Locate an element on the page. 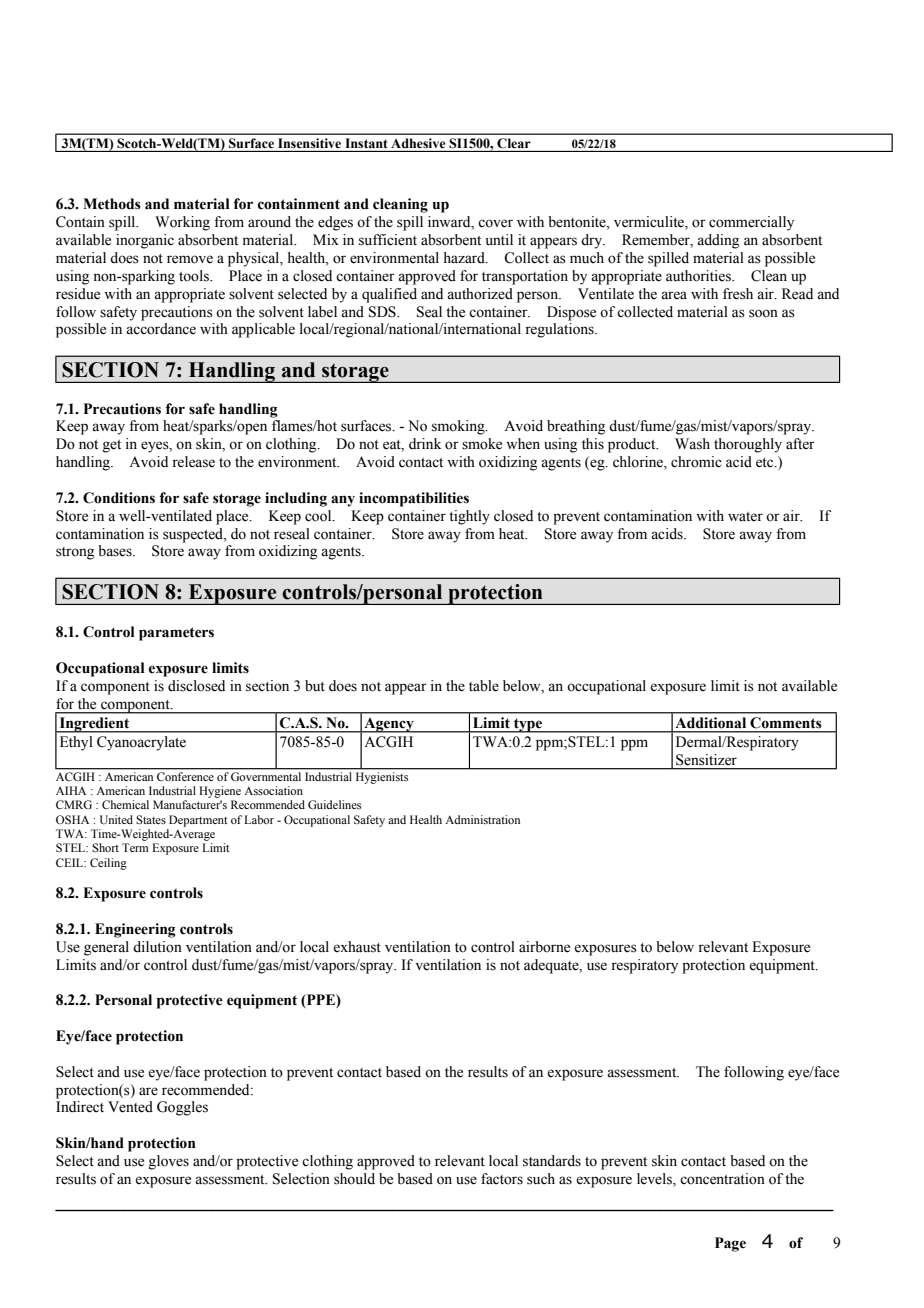 The width and height of the image is (924, 1308). hazard is located at coordinates (465, 258).
